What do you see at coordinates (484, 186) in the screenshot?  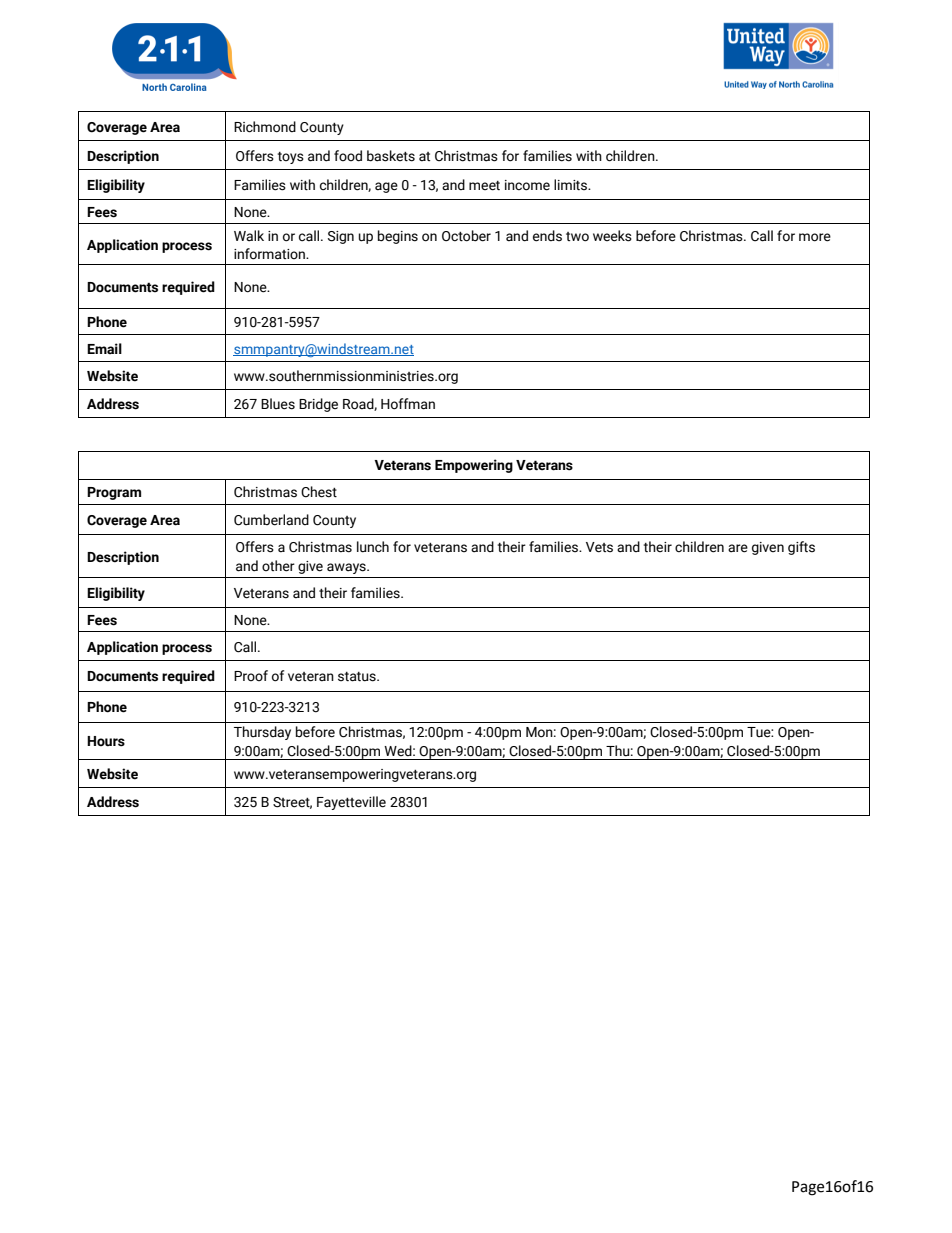 I see `meet` at bounding box center [484, 186].
